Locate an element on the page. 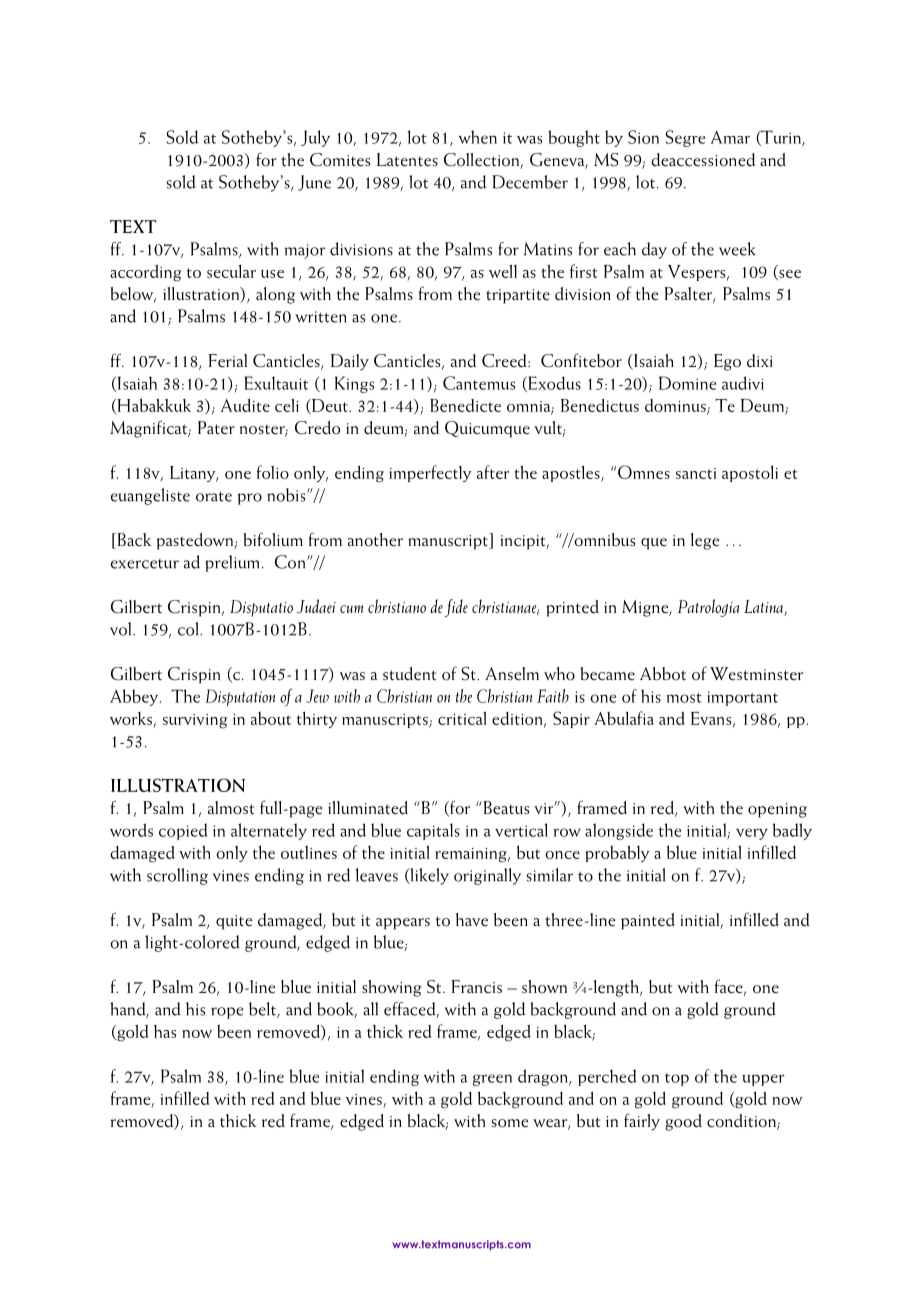  fide is located at coordinates (456, 608).
